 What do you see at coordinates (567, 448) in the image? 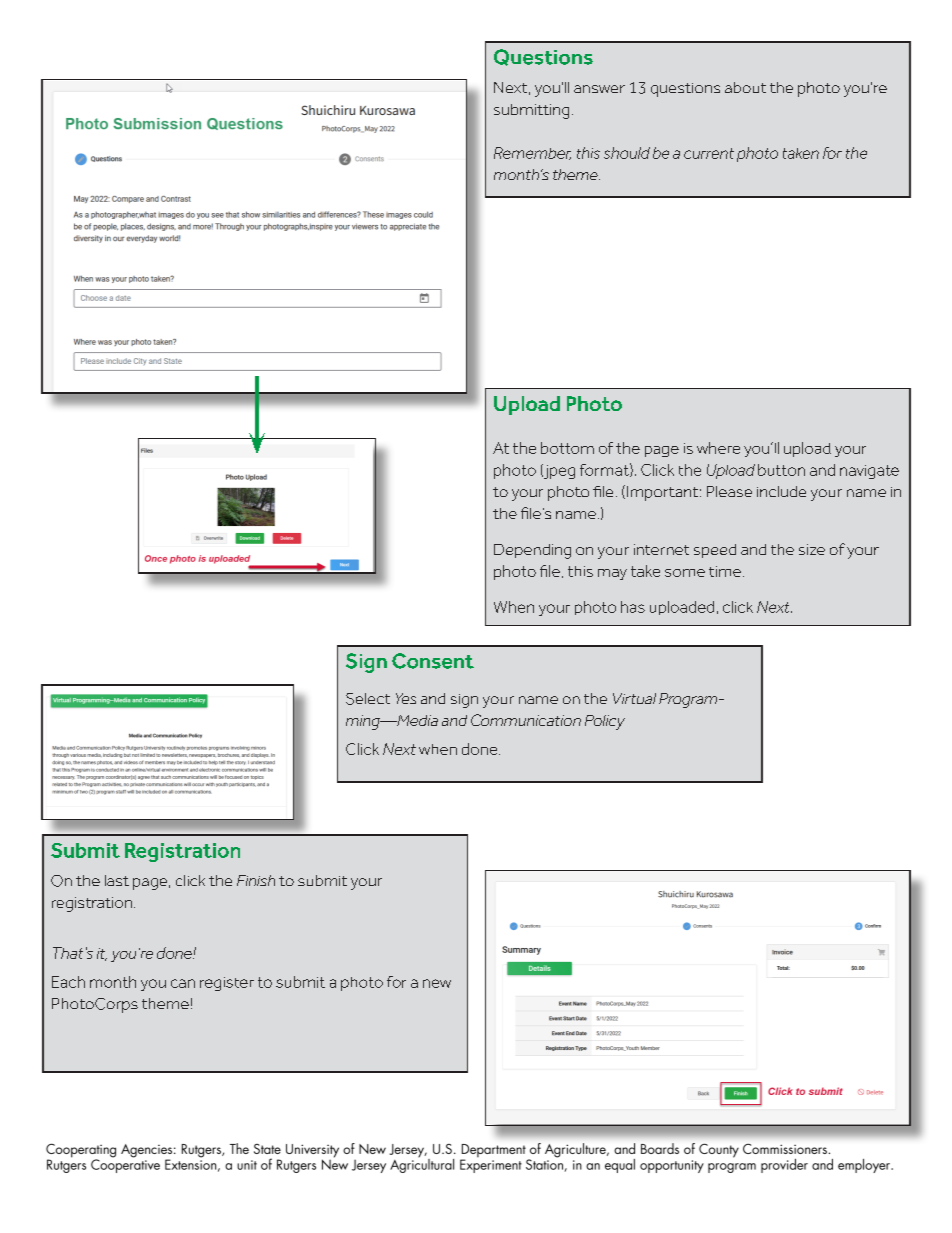
I see `bottom` at bounding box center [567, 448].
